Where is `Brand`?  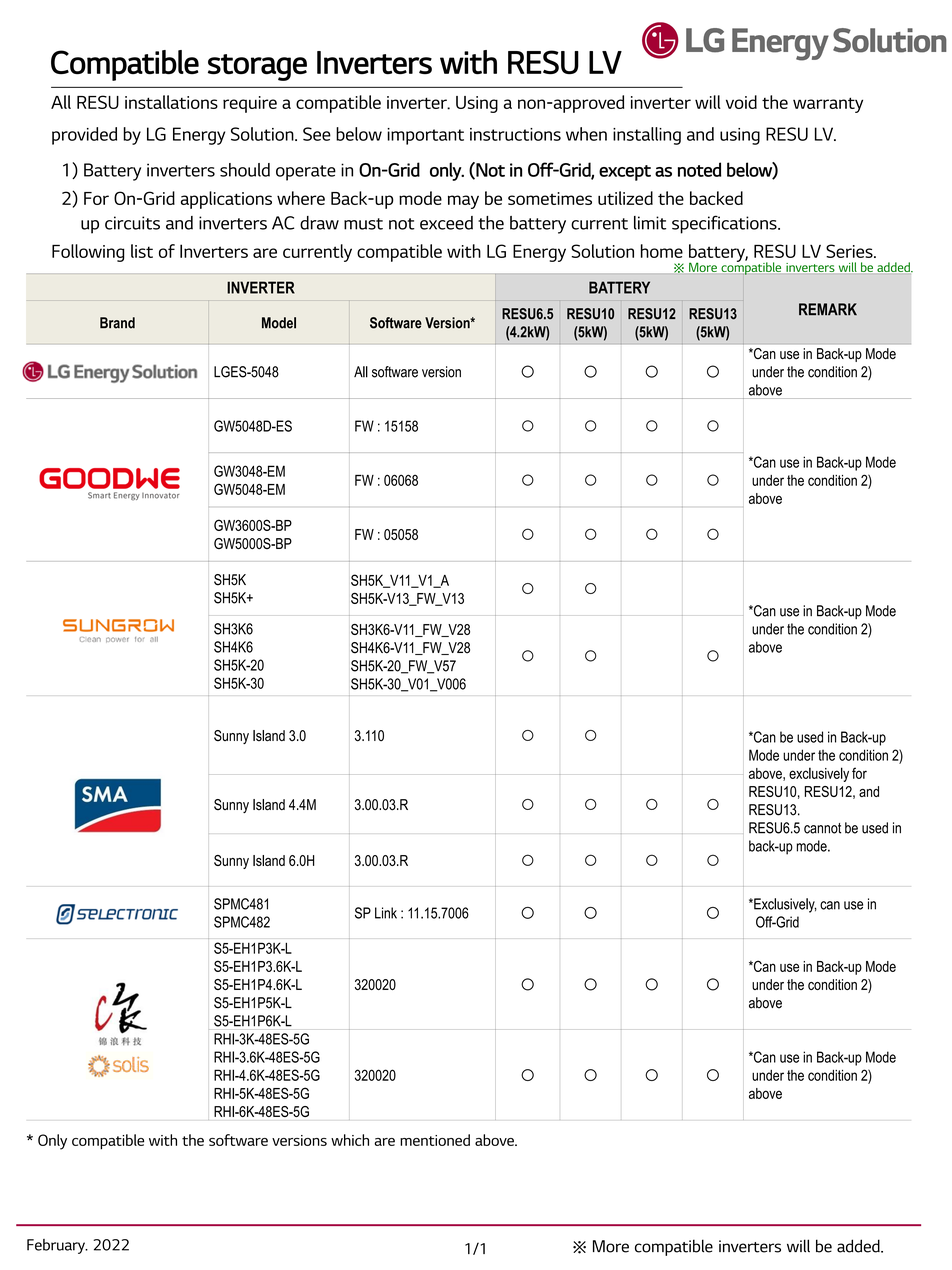
Brand is located at coordinates (117, 323).
